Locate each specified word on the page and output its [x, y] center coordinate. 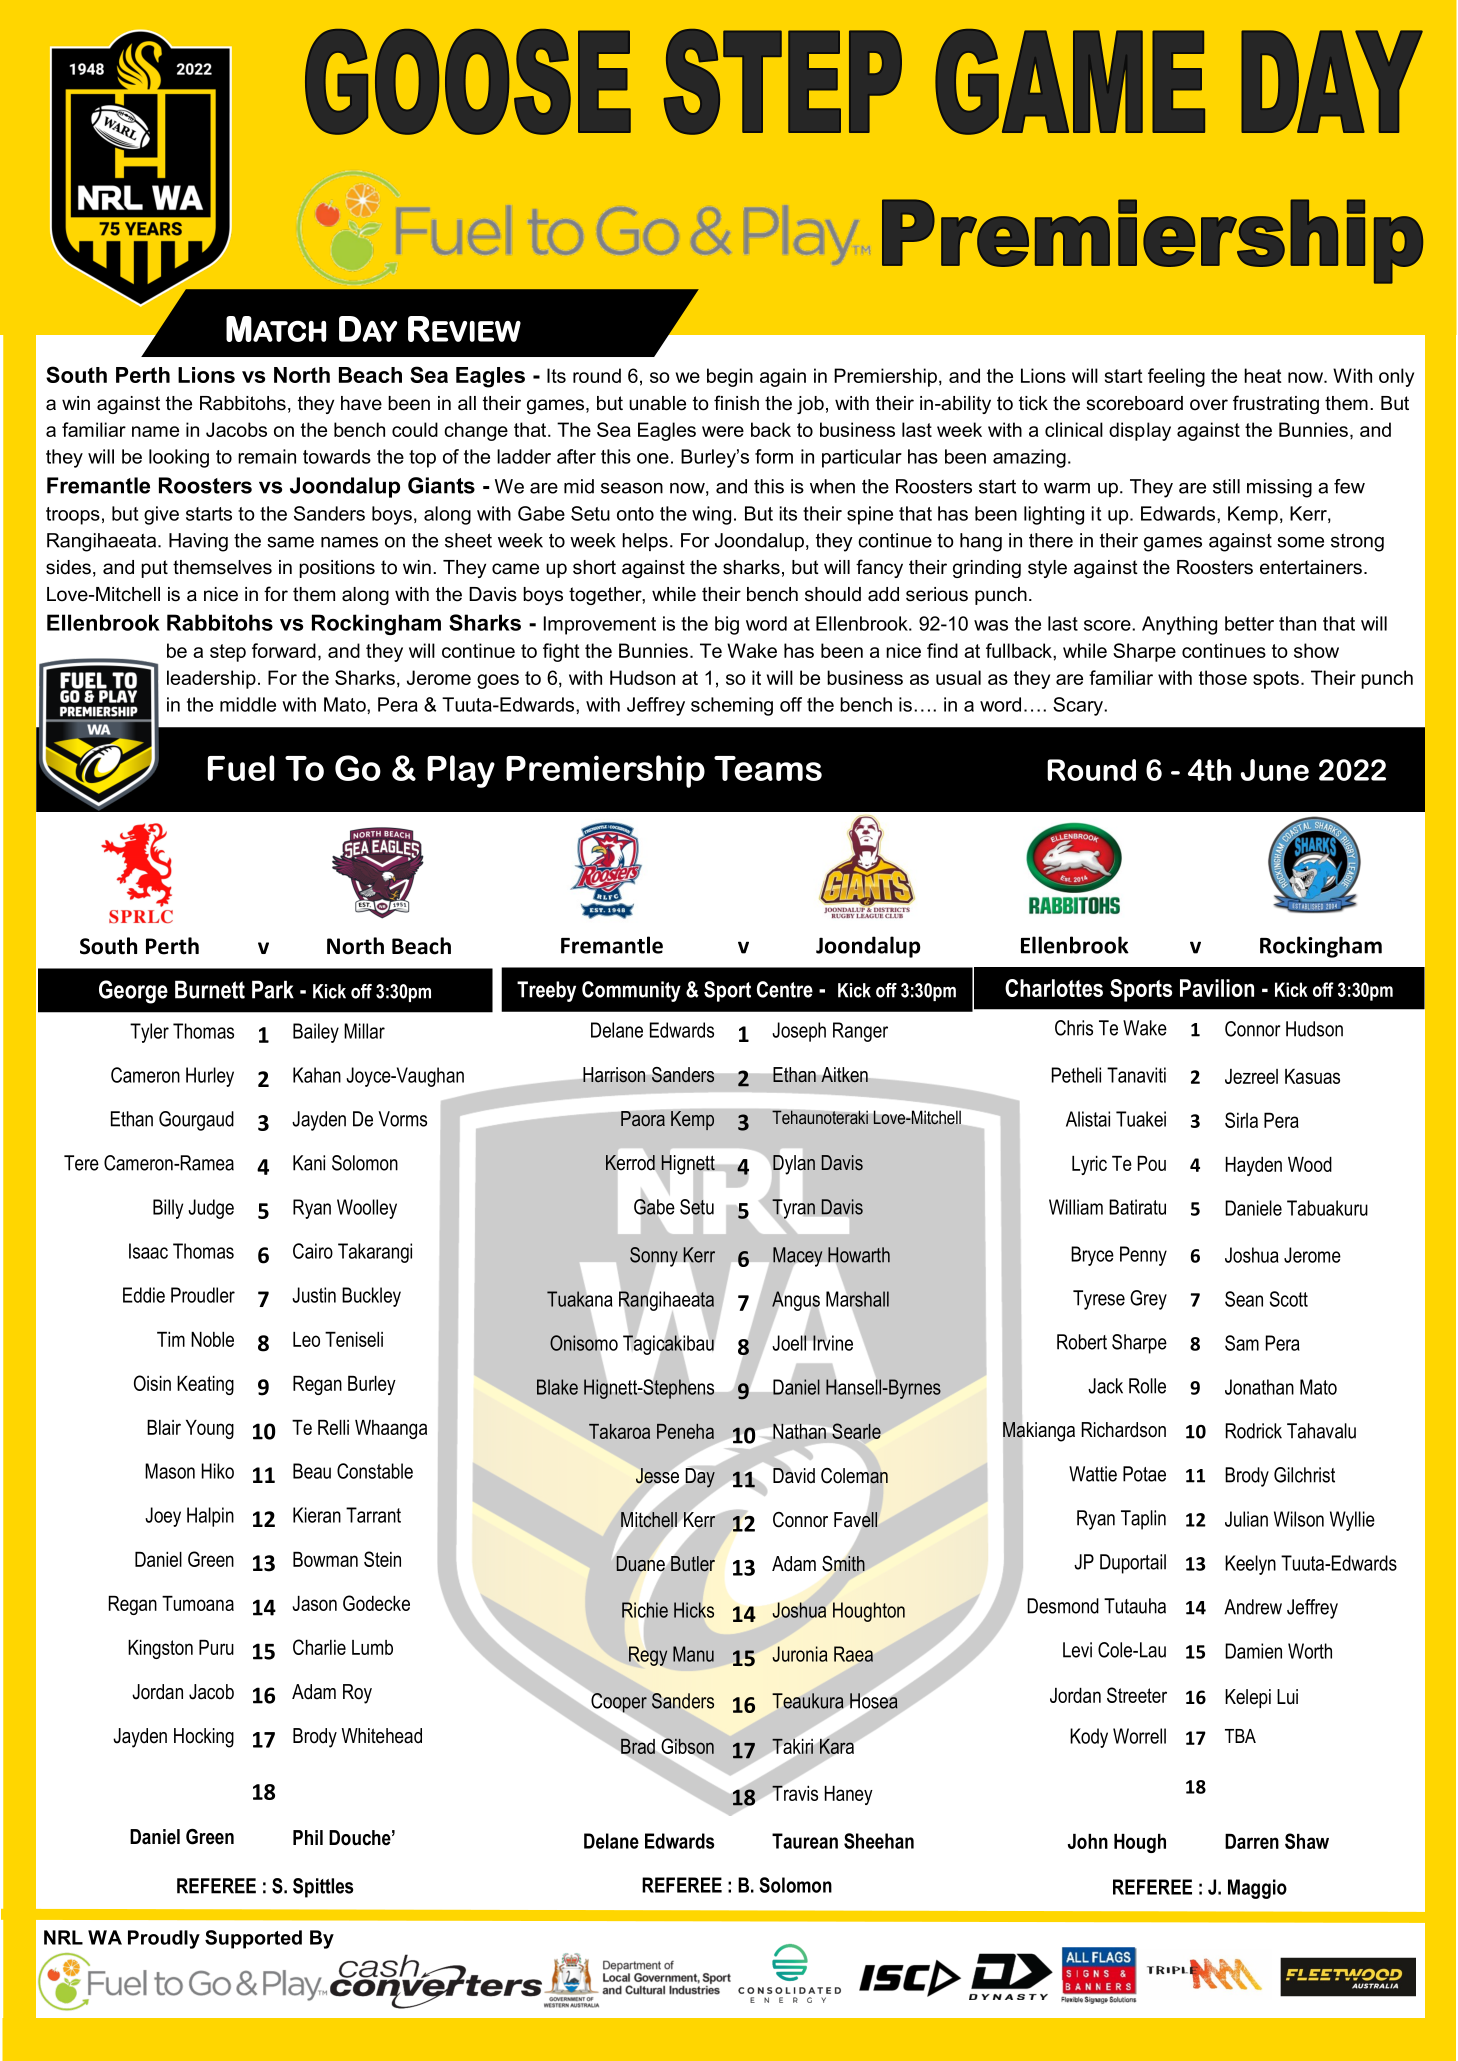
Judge [211, 1209]
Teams [768, 768]
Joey [163, 1517]
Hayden [1254, 1166]
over [1209, 405]
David [794, 1475]
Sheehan [879, 1841]
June [1275, 770]
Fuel [241, 768]
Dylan [794, 1165]
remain [267, 456]
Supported [253, 1939]
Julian [1246, 1519]
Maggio [1257, 1889]
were [723, 431]
